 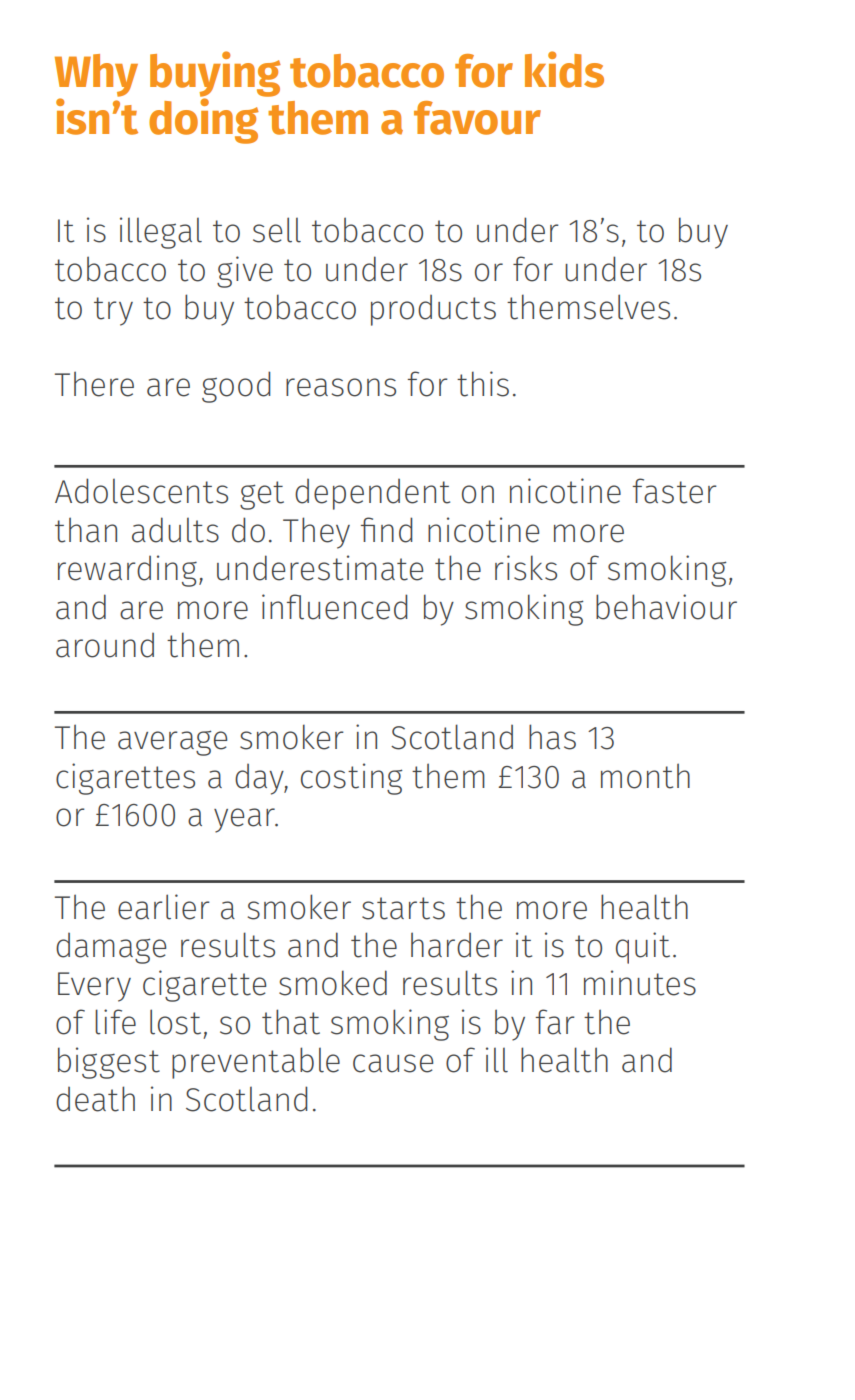 What do you see at coordinates (645, 776) in the page?
I see `month` at bounding box center [645, 776].
